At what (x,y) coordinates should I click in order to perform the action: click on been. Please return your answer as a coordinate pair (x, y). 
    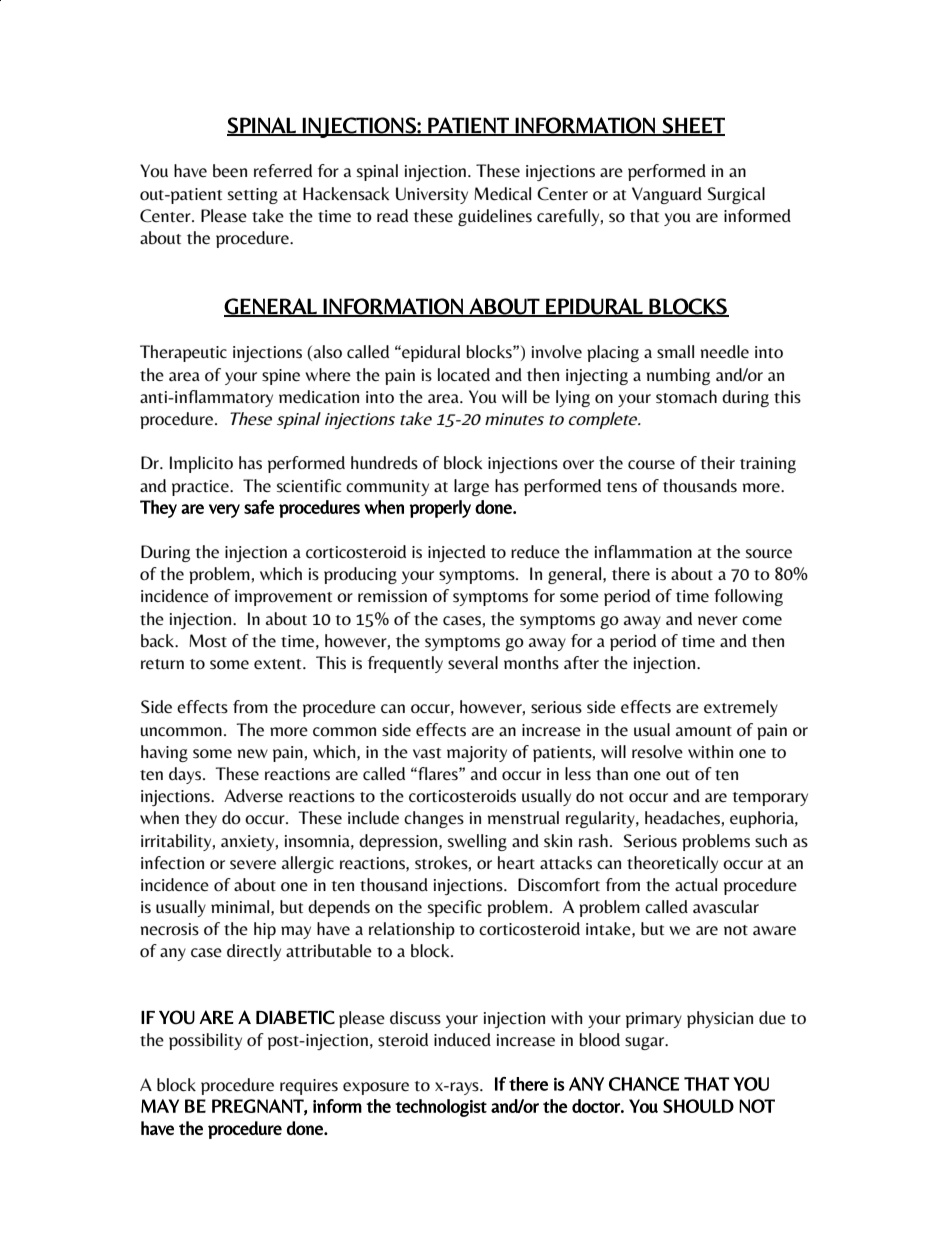
    Looking at the image, I should click on (230, 171).
